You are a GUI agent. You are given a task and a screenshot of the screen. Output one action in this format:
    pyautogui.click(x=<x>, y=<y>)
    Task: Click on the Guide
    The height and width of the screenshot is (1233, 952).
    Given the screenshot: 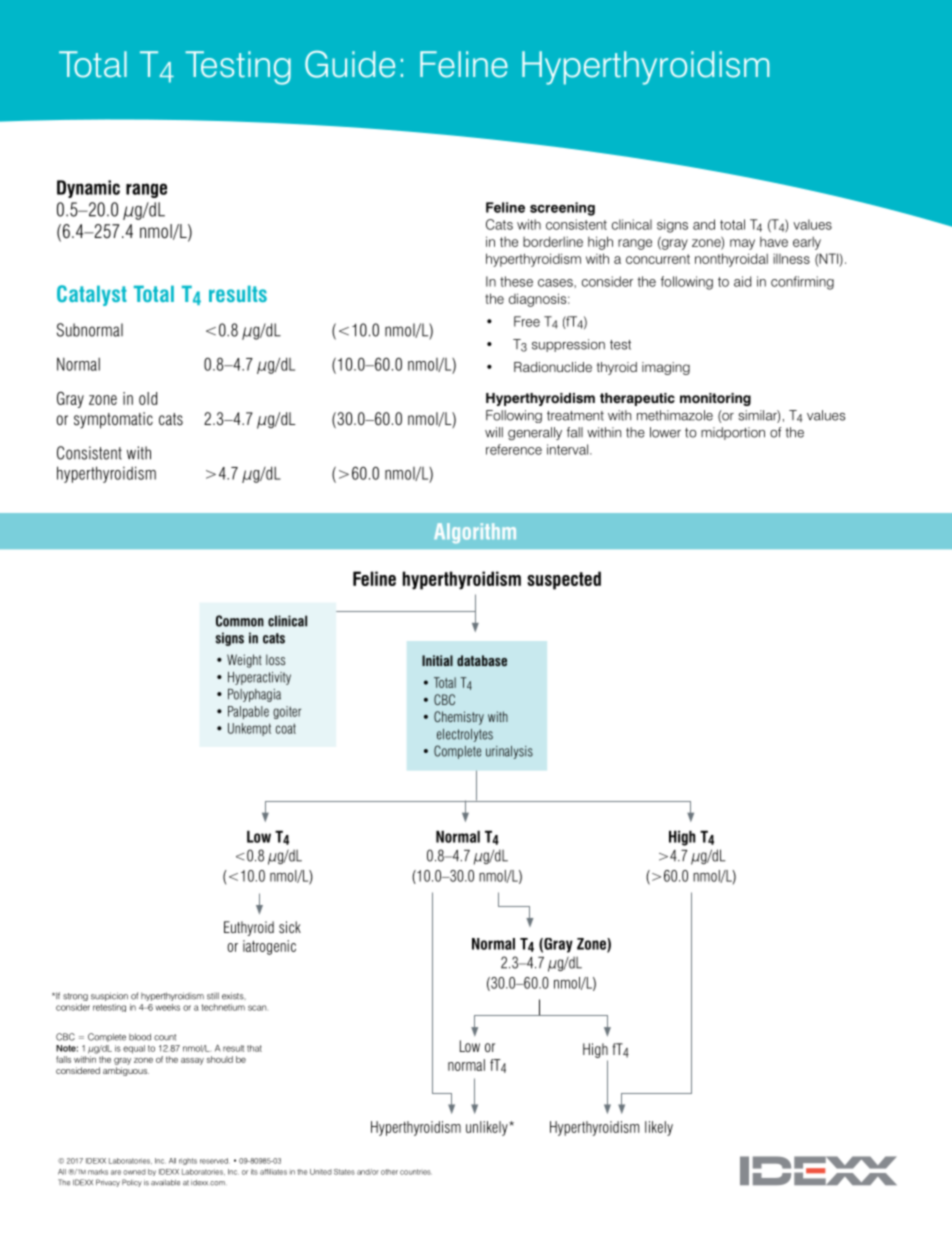 What is the action you would take?
    pyautogui.click(x=350, y=64)
